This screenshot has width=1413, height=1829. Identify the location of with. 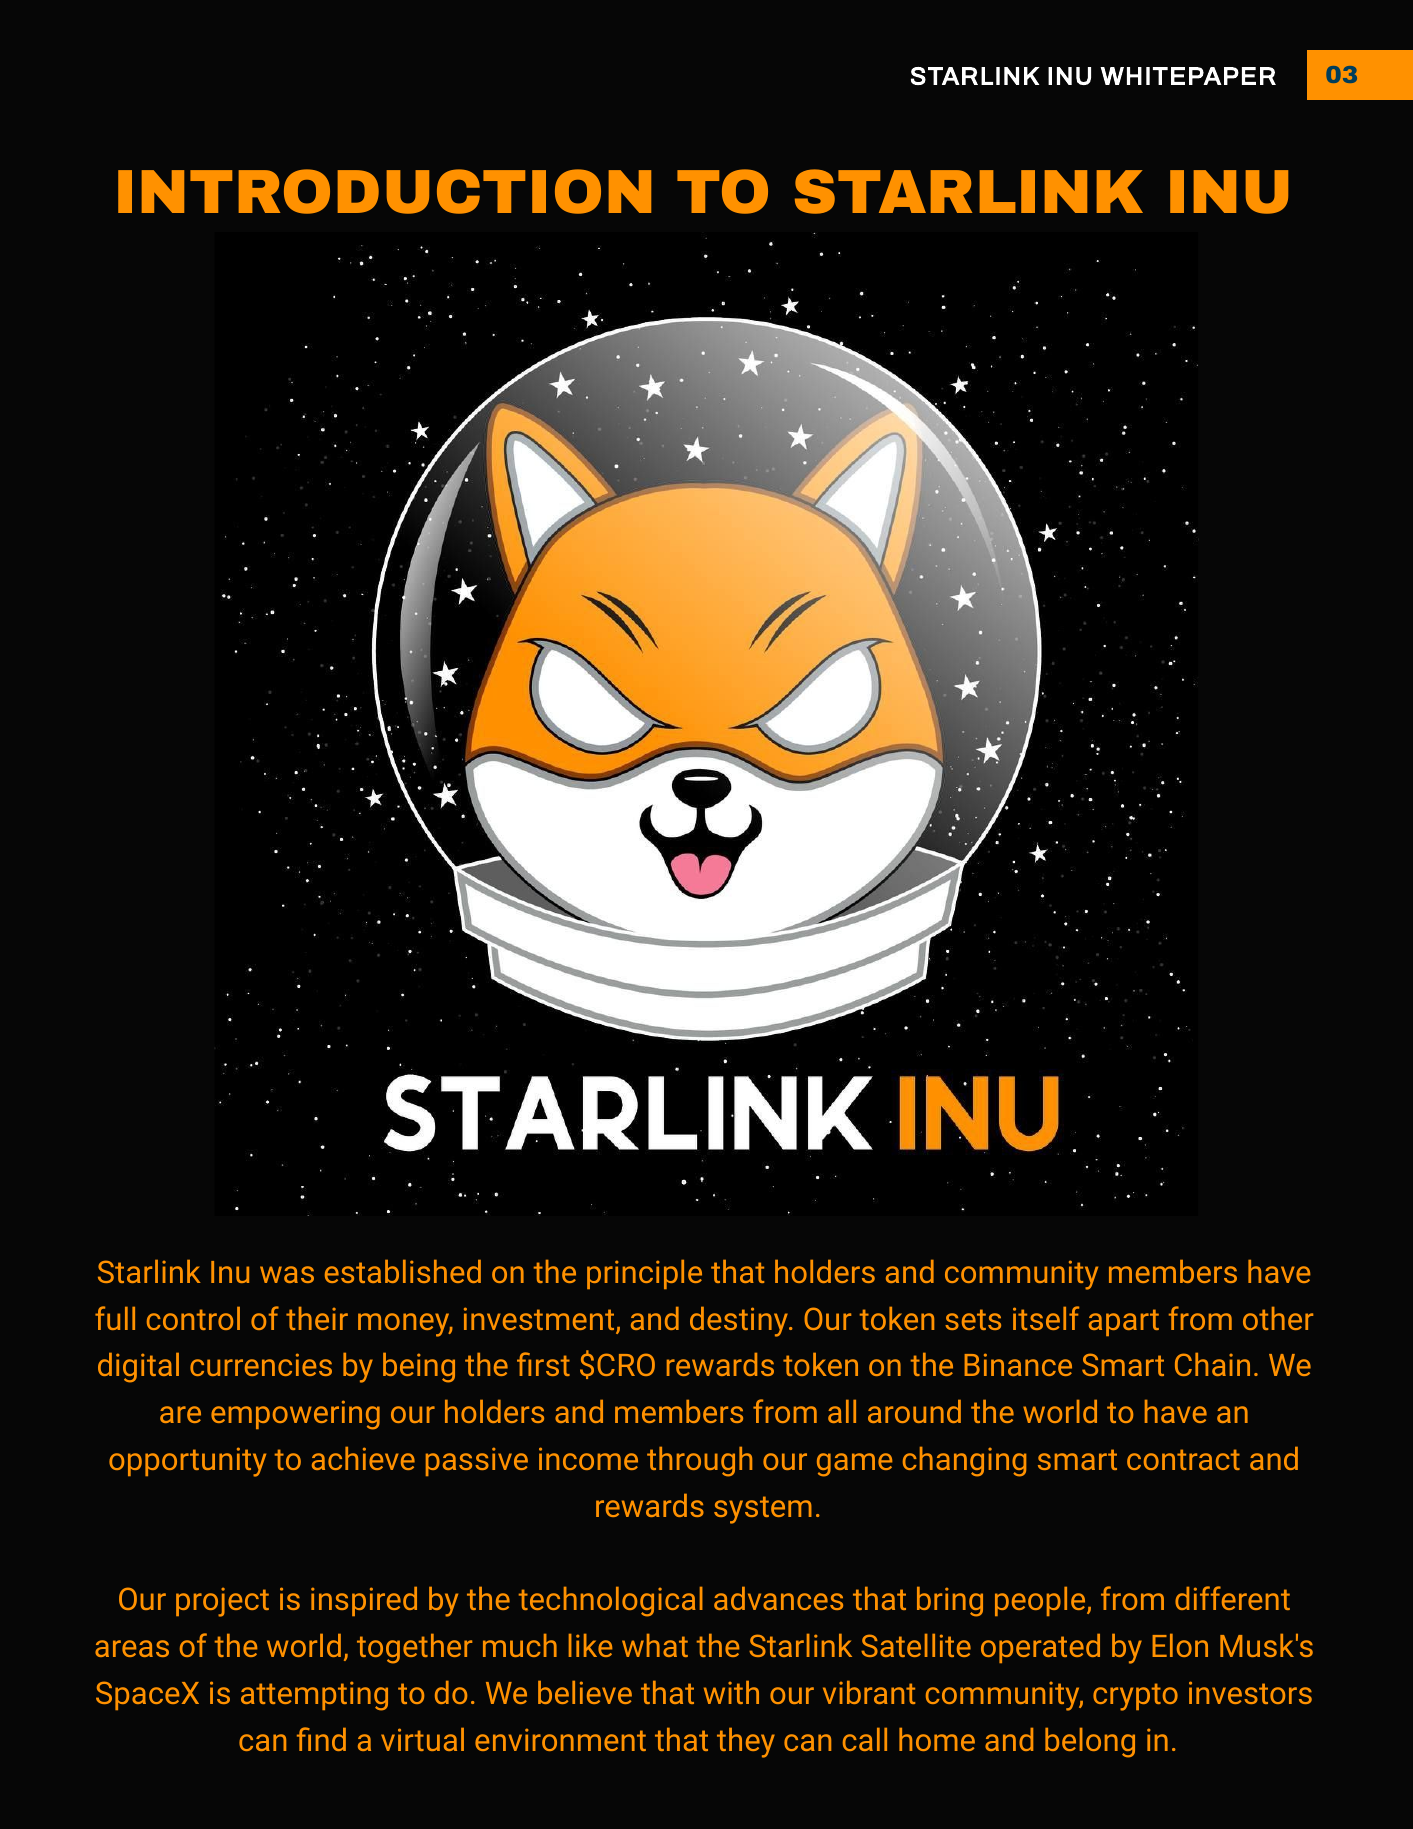
(731, 1692).
